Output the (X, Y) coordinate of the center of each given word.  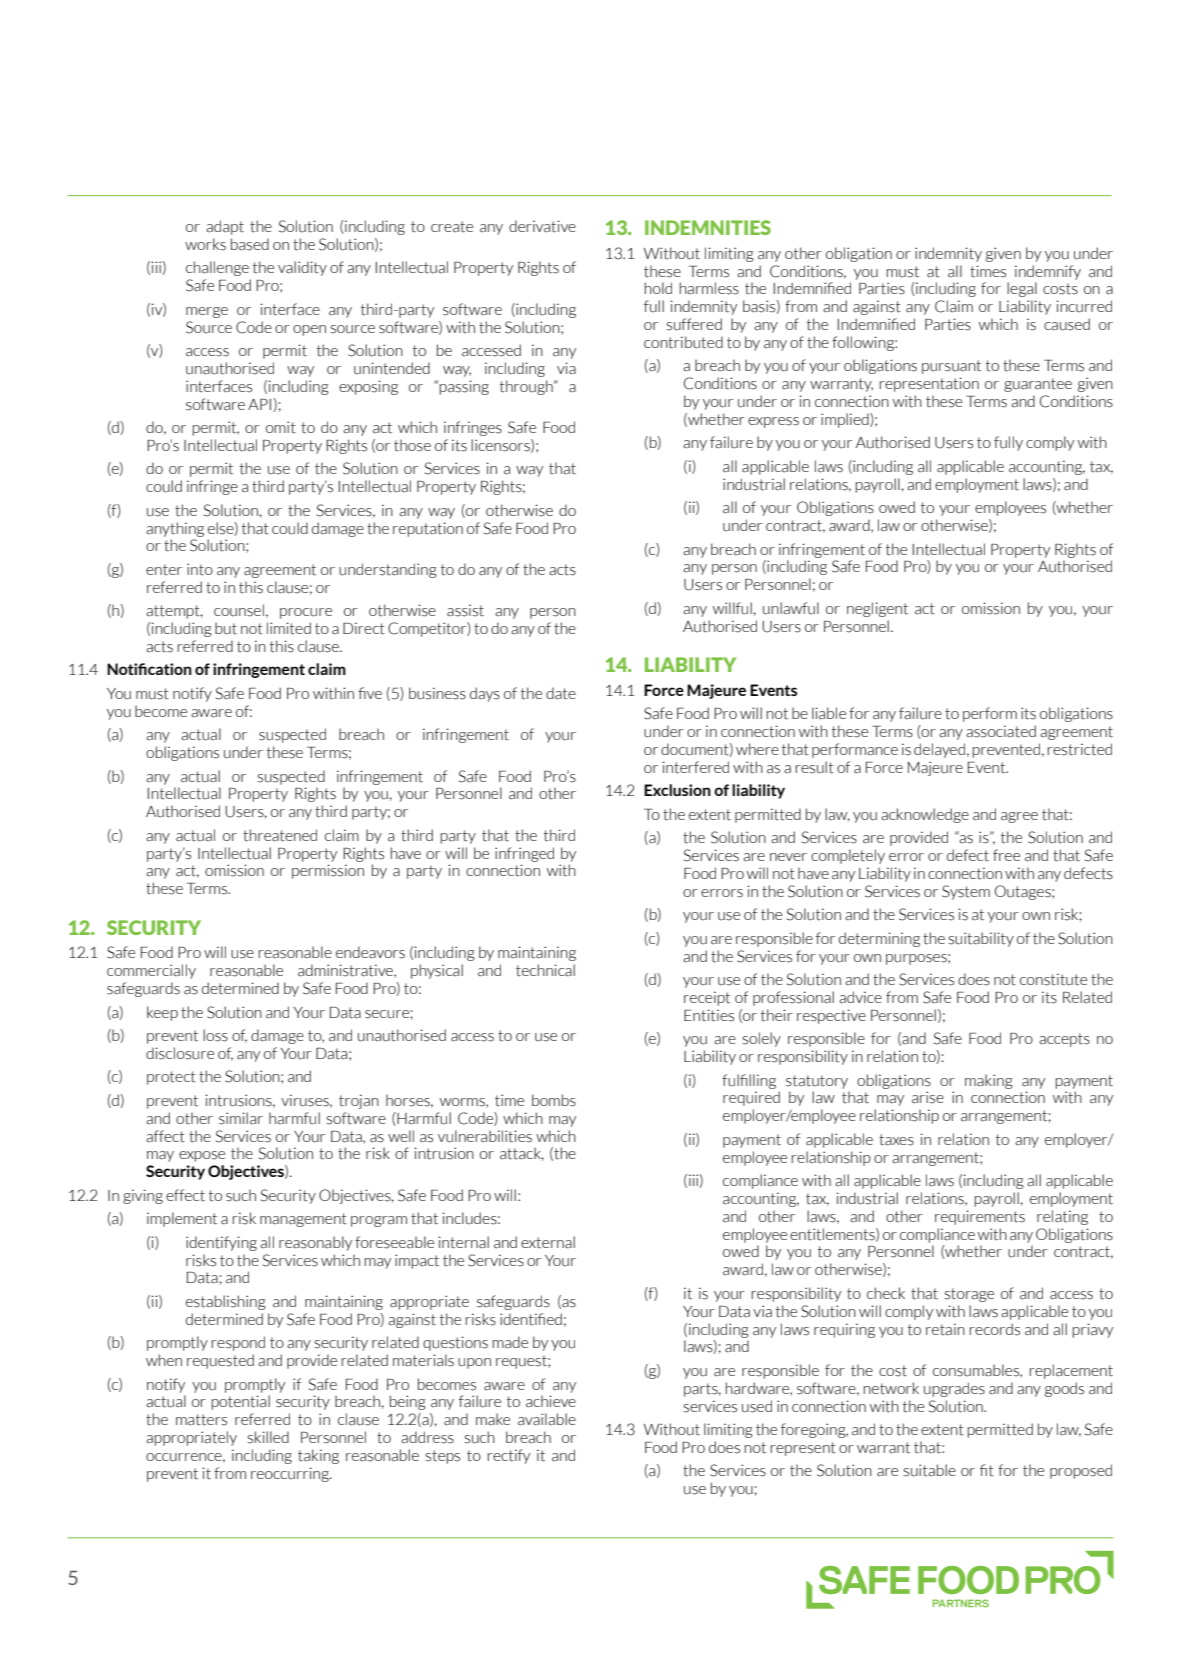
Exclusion (677, 790)
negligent (877, 609)
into (200, 569)
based (250, 244)
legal (1022, 289)
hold (658, 288)
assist (465, 610)
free (1006, 855)
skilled (268, 1437)
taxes (896, 1140)
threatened (280, 835)
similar (241, 1118)
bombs (554, 1100)
